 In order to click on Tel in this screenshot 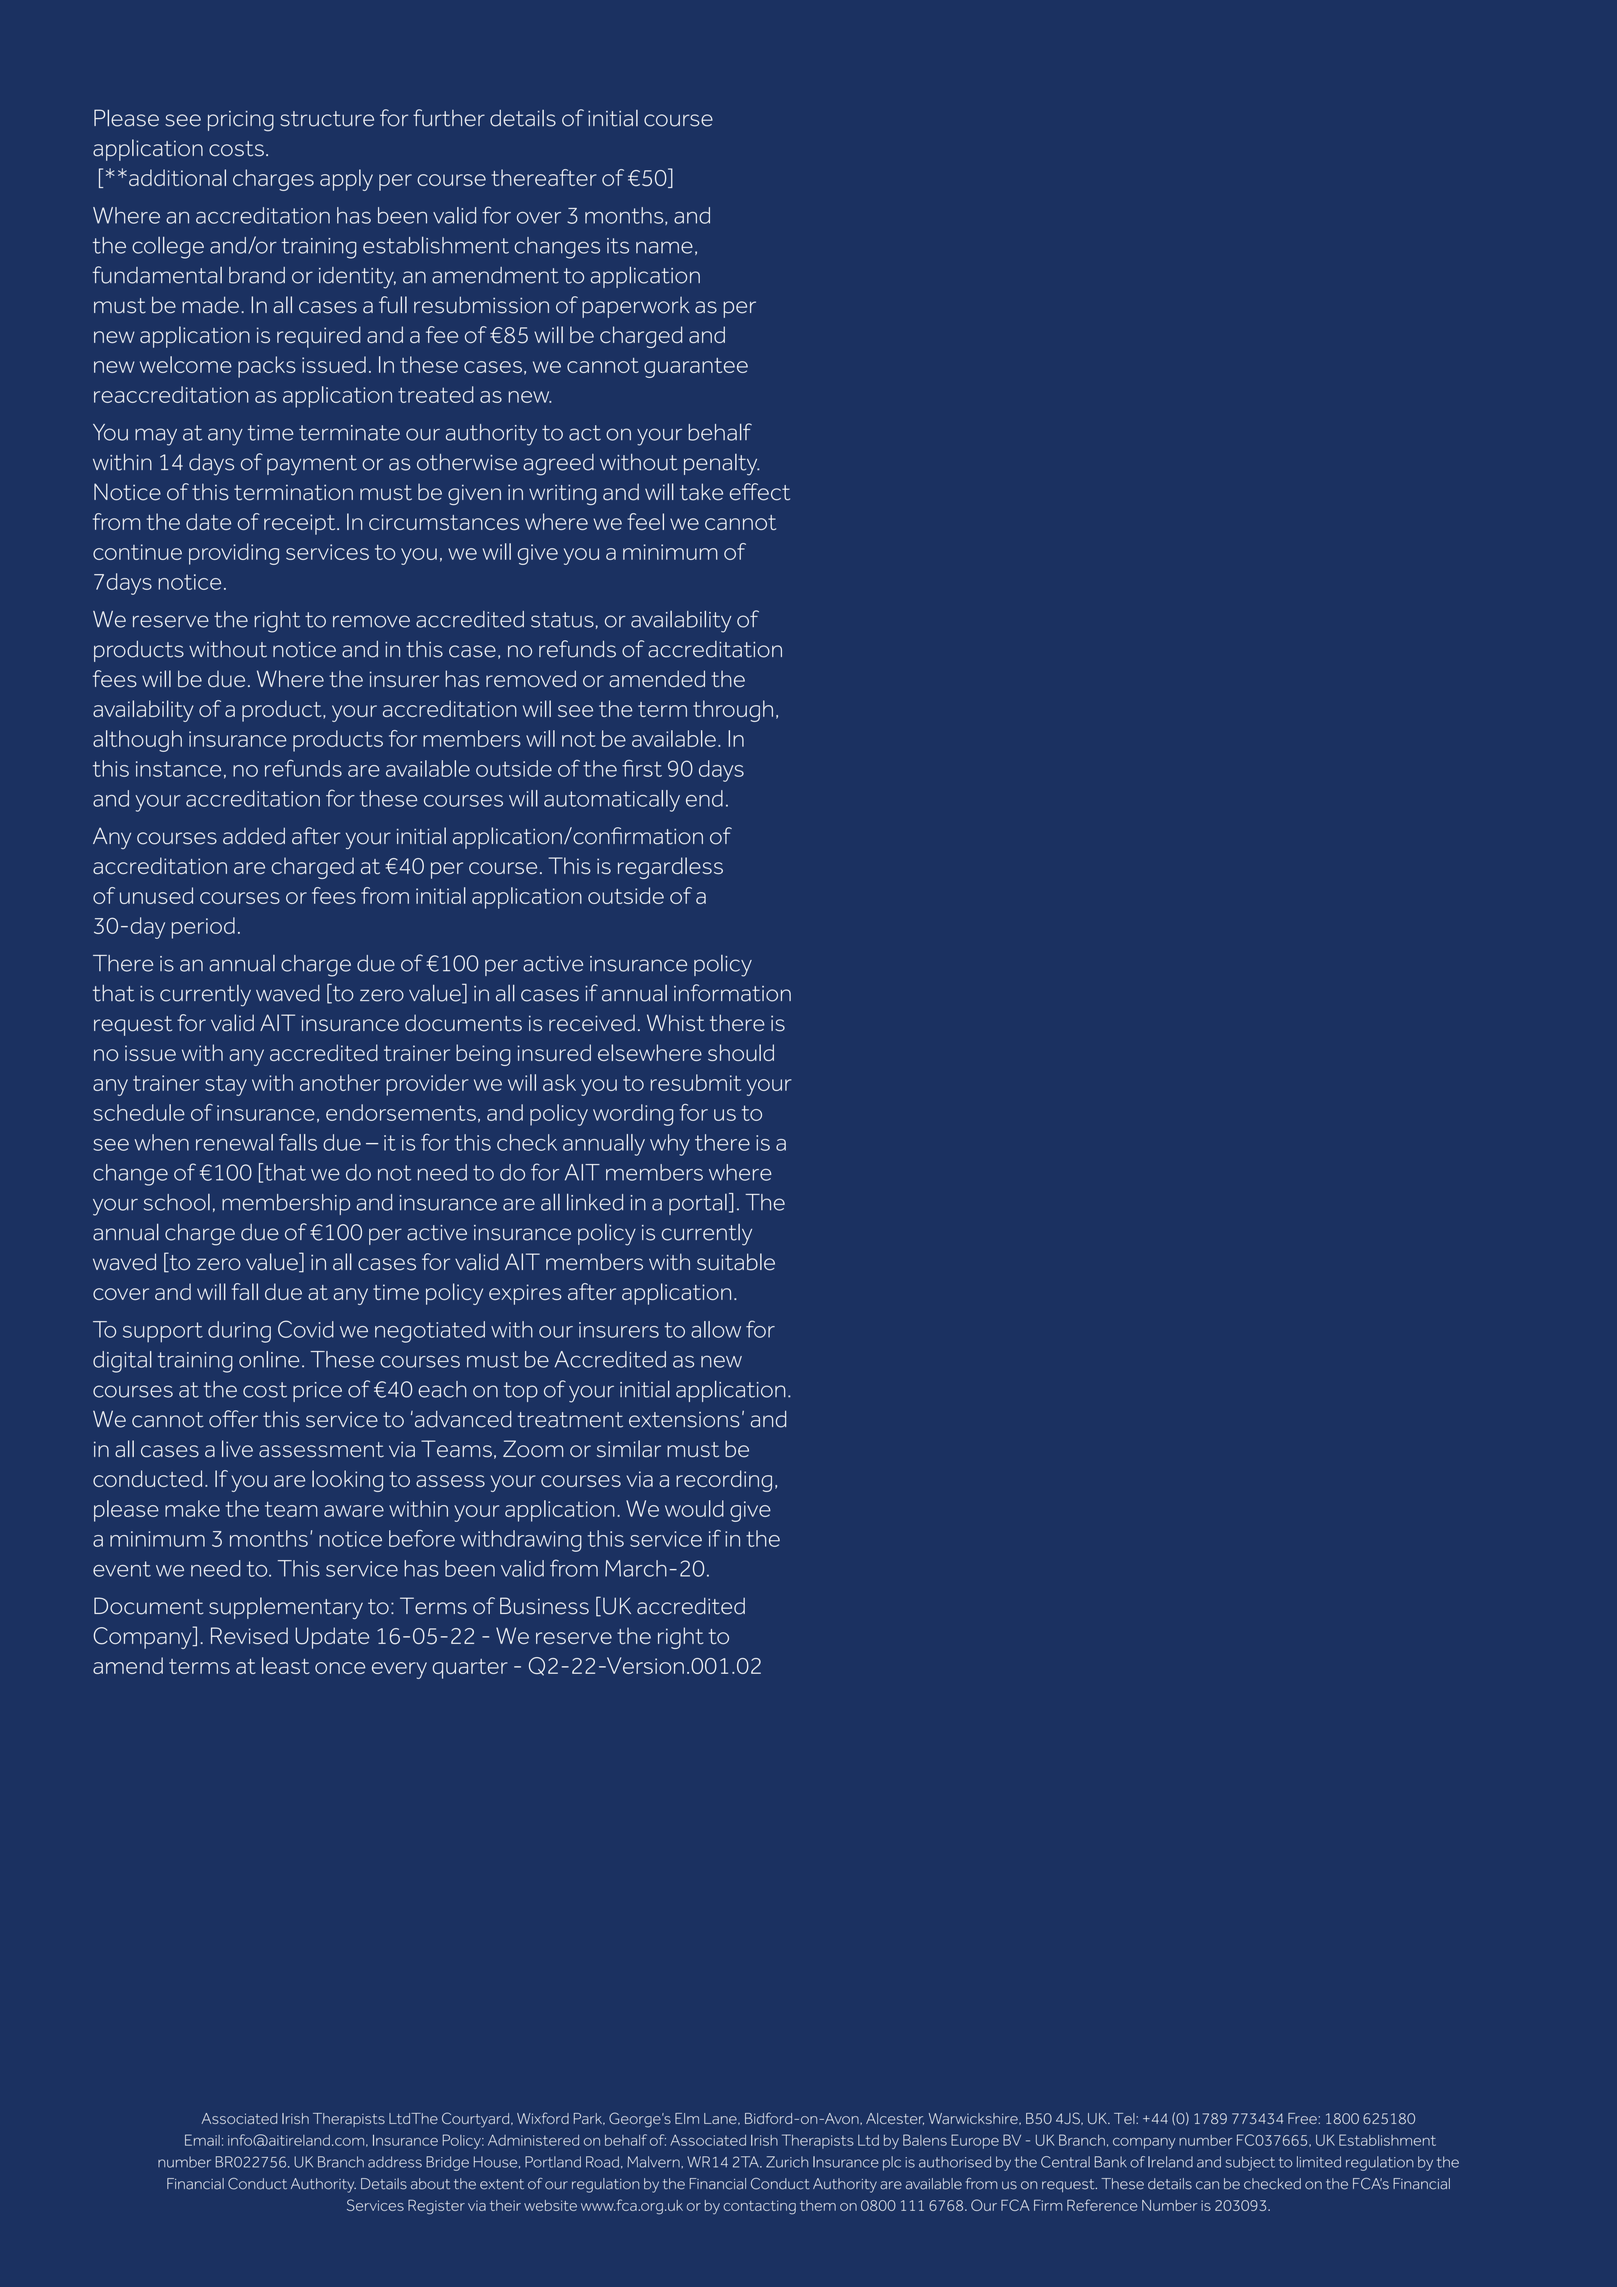, I will do `click(1125, 2118)`.
